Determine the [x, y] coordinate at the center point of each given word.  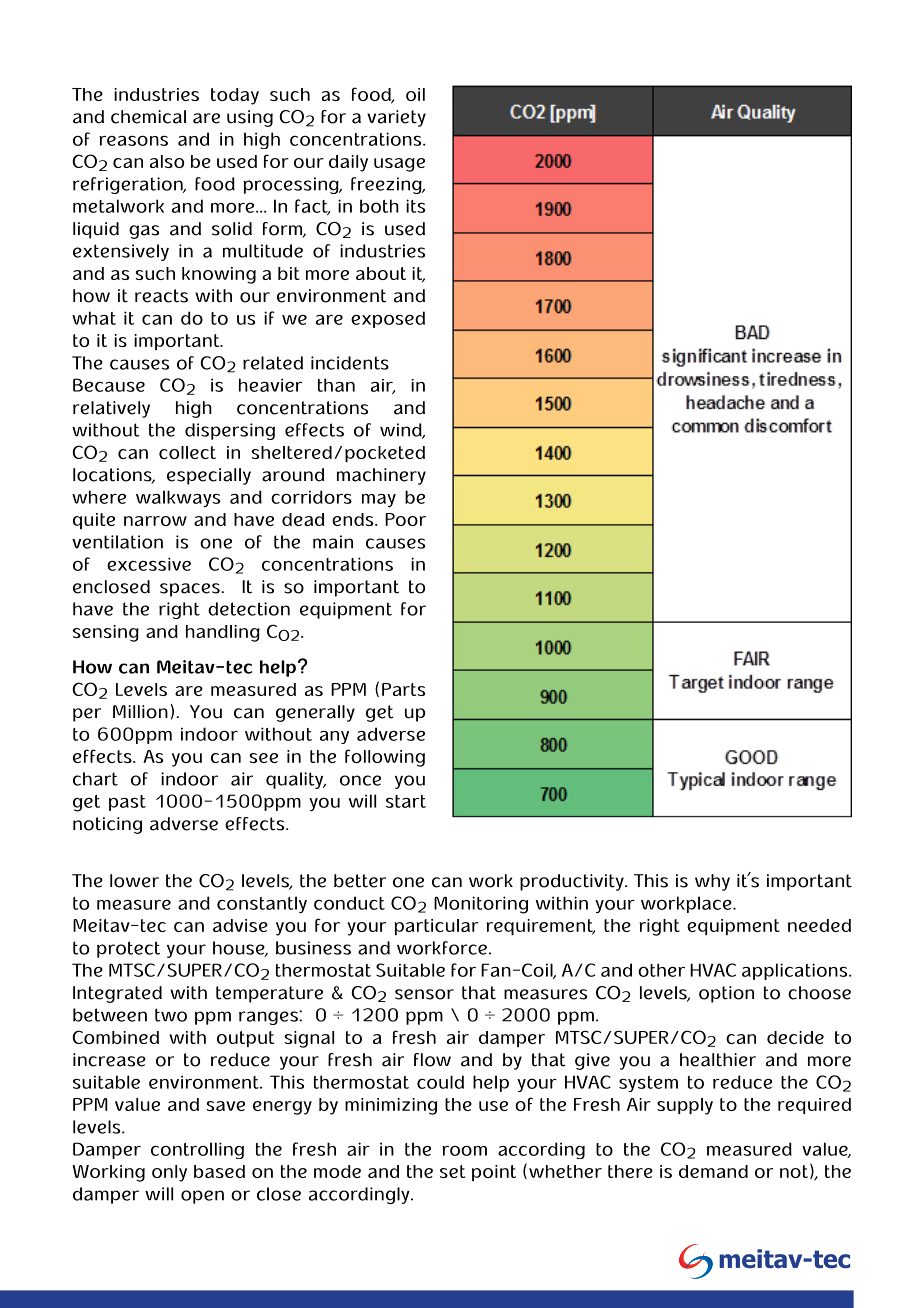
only [169, 1173]
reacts [161, 296]
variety [396, 118]
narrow [155, 521]
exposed [388, 319]
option [726, 994]
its [415, 206]
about [381, 273]
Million [140, 712]
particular [436, 927]
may [379, 500]
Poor [405, 519]
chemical [148, 117]
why [712, 882]
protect [128, 949]
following [385, 758]
